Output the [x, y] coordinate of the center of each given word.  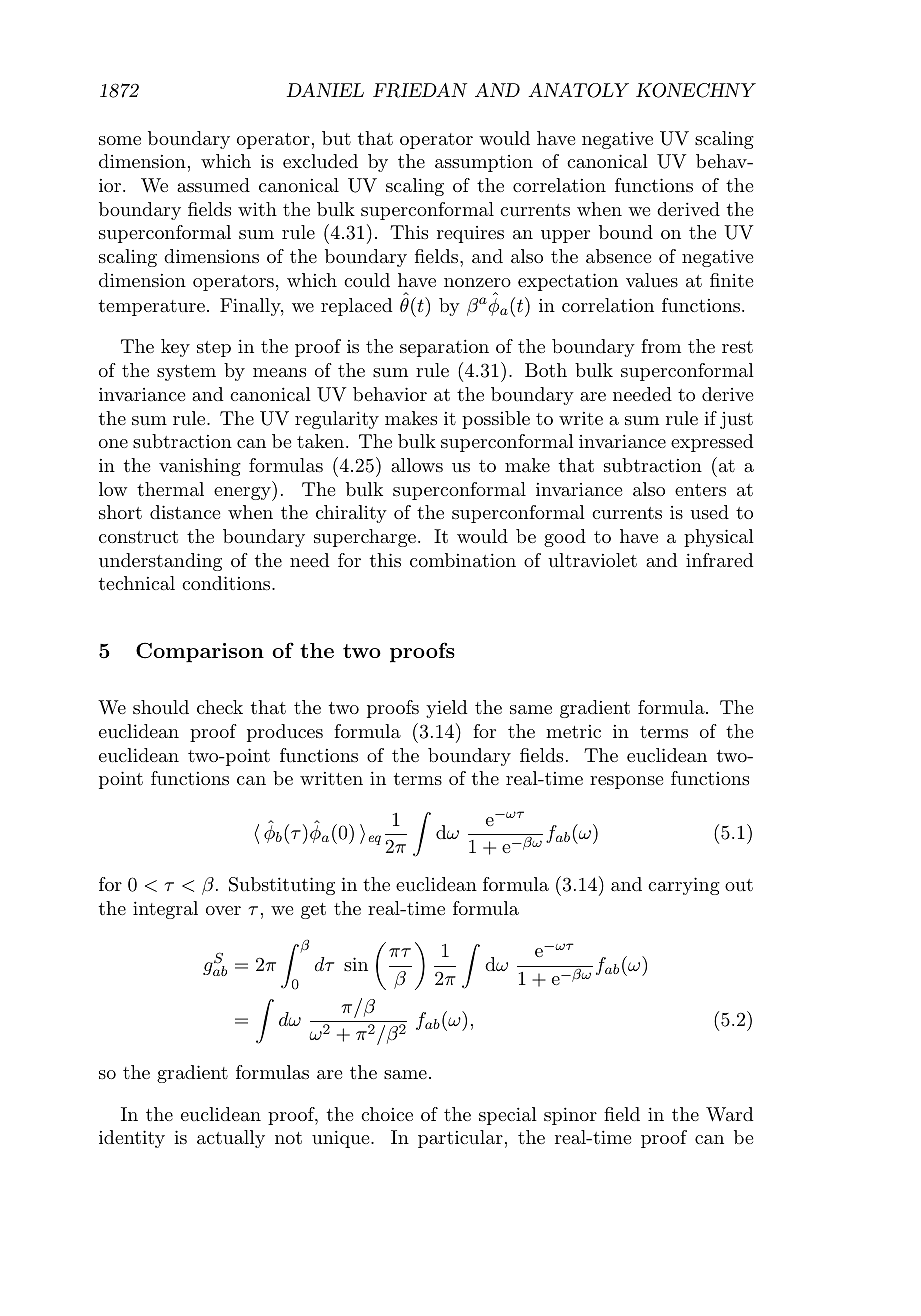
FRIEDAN [420, 90]
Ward [729, 1114]
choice [387, 1114]
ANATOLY [578, 90]
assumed [213, 185]
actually [231, 1139]
